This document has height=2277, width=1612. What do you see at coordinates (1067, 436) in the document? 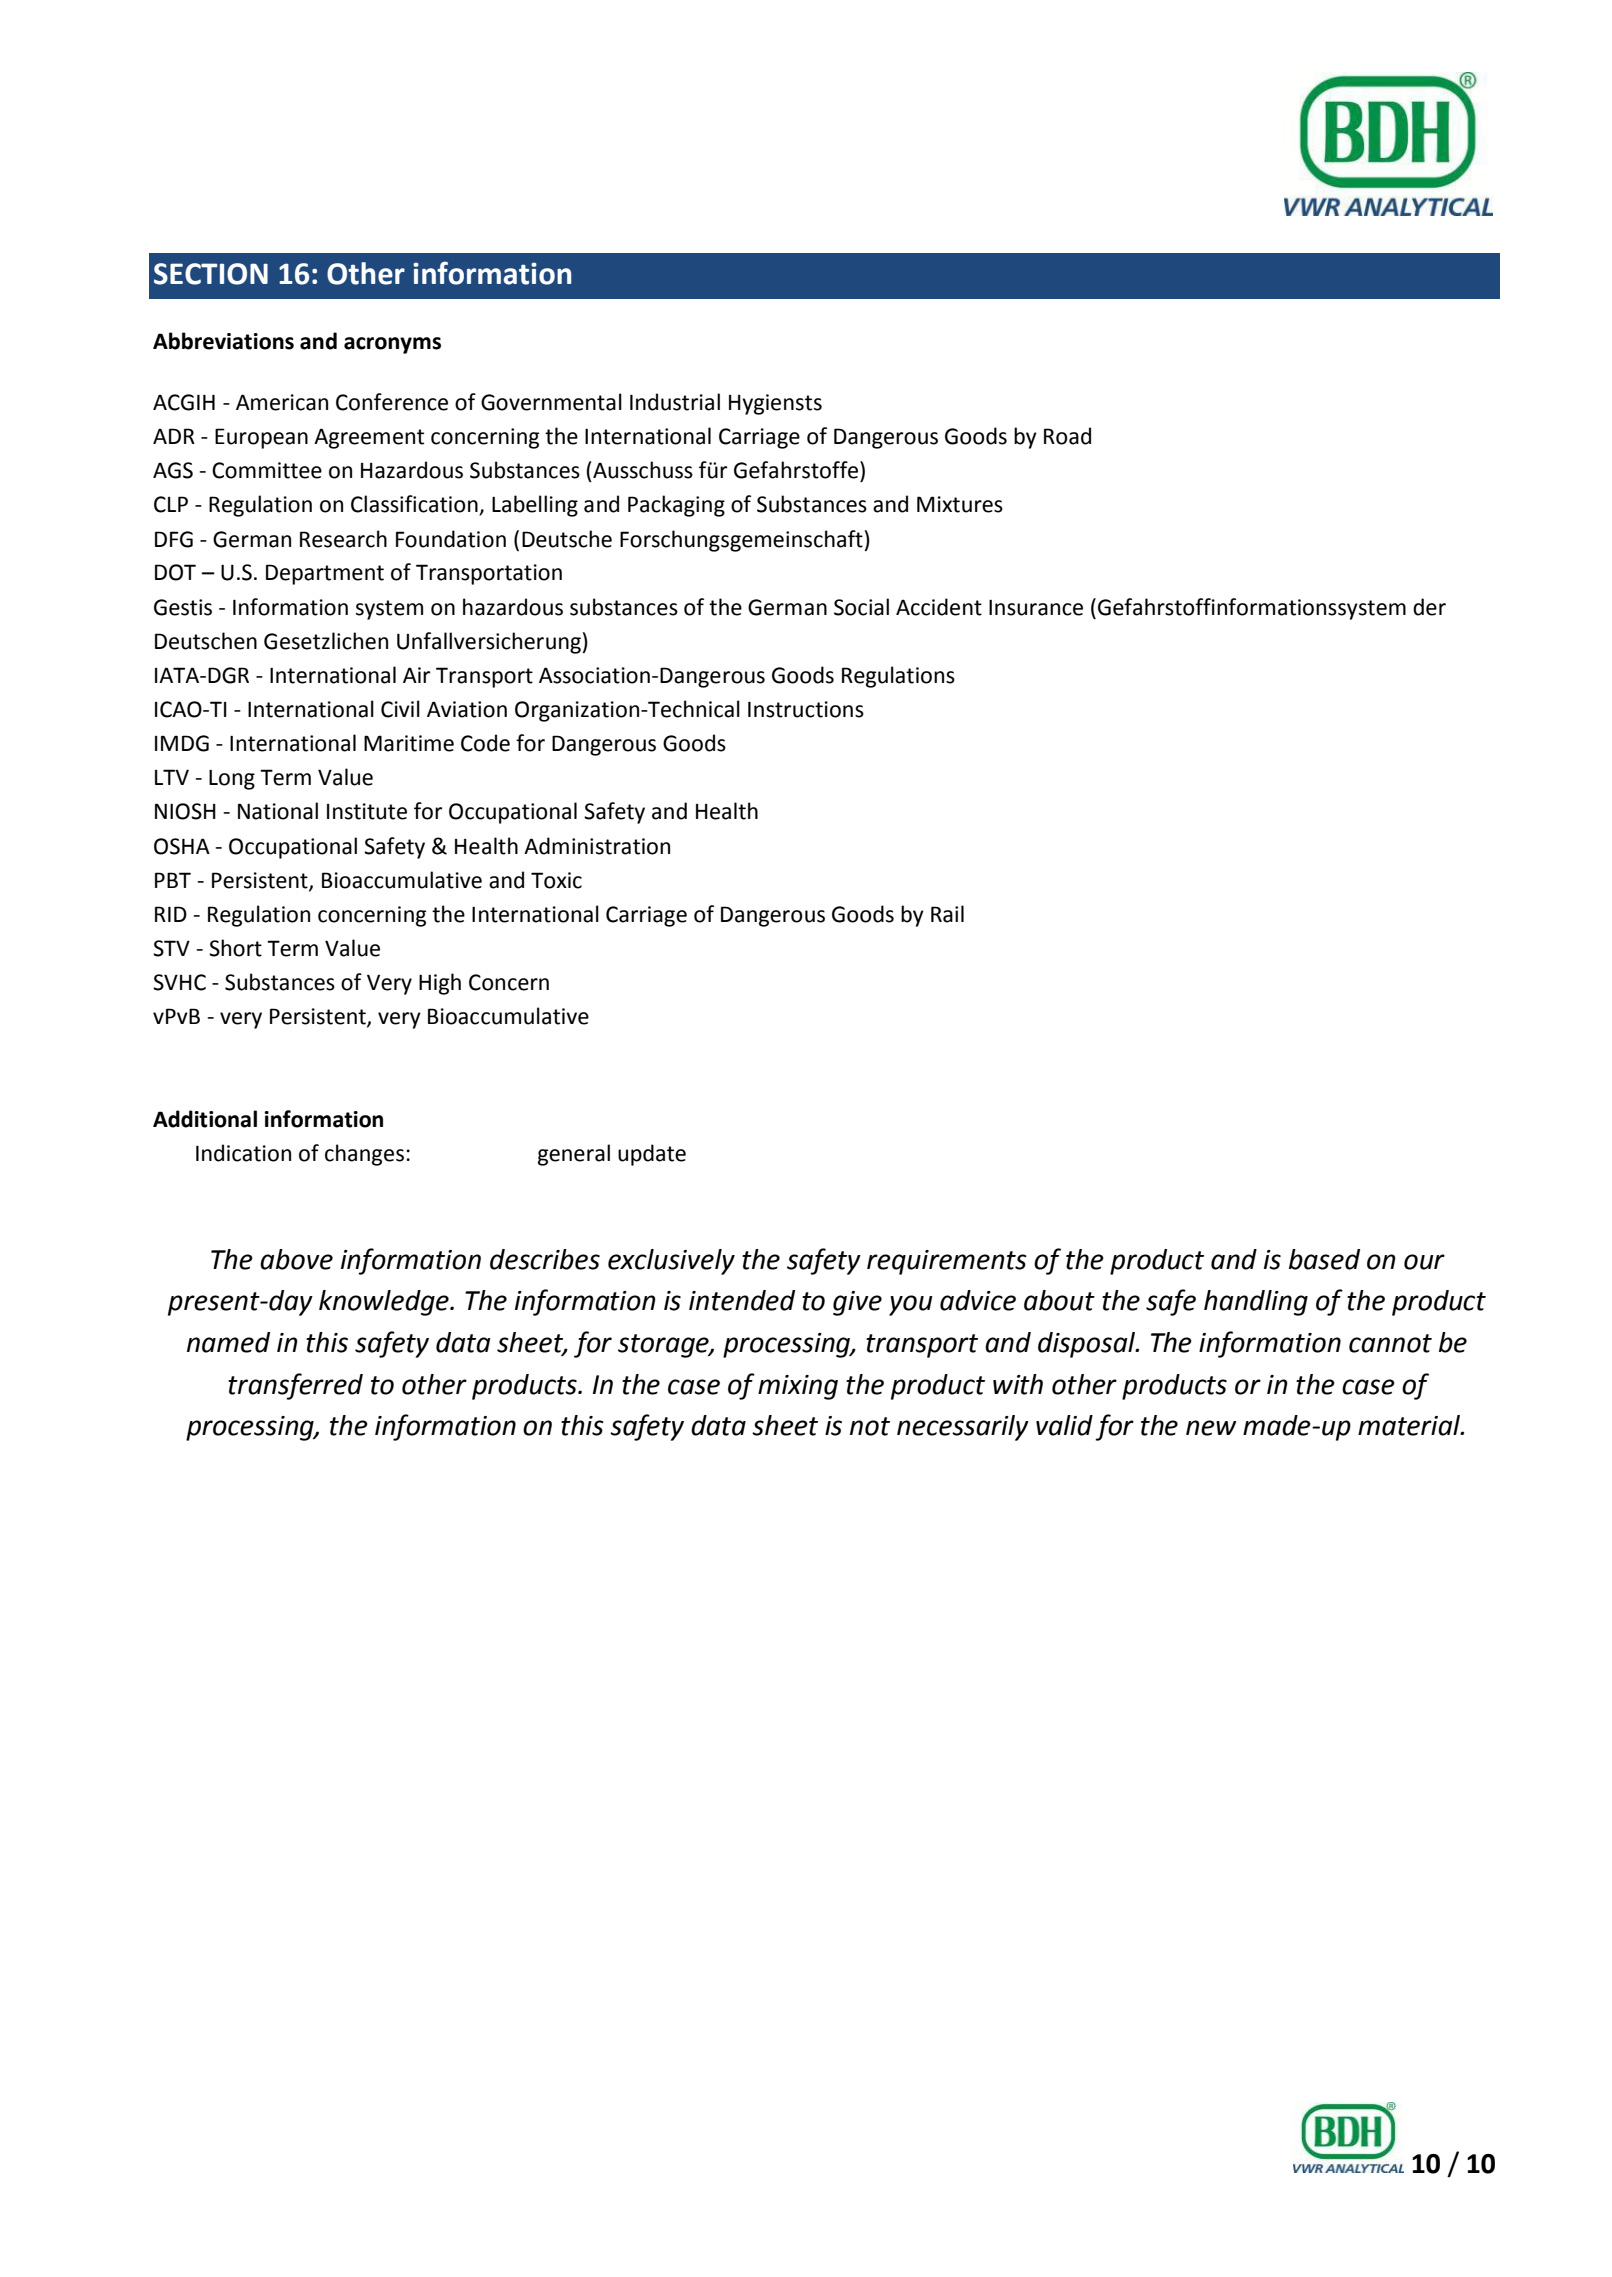
I see `Road` at bounding box center [1067, 436].
